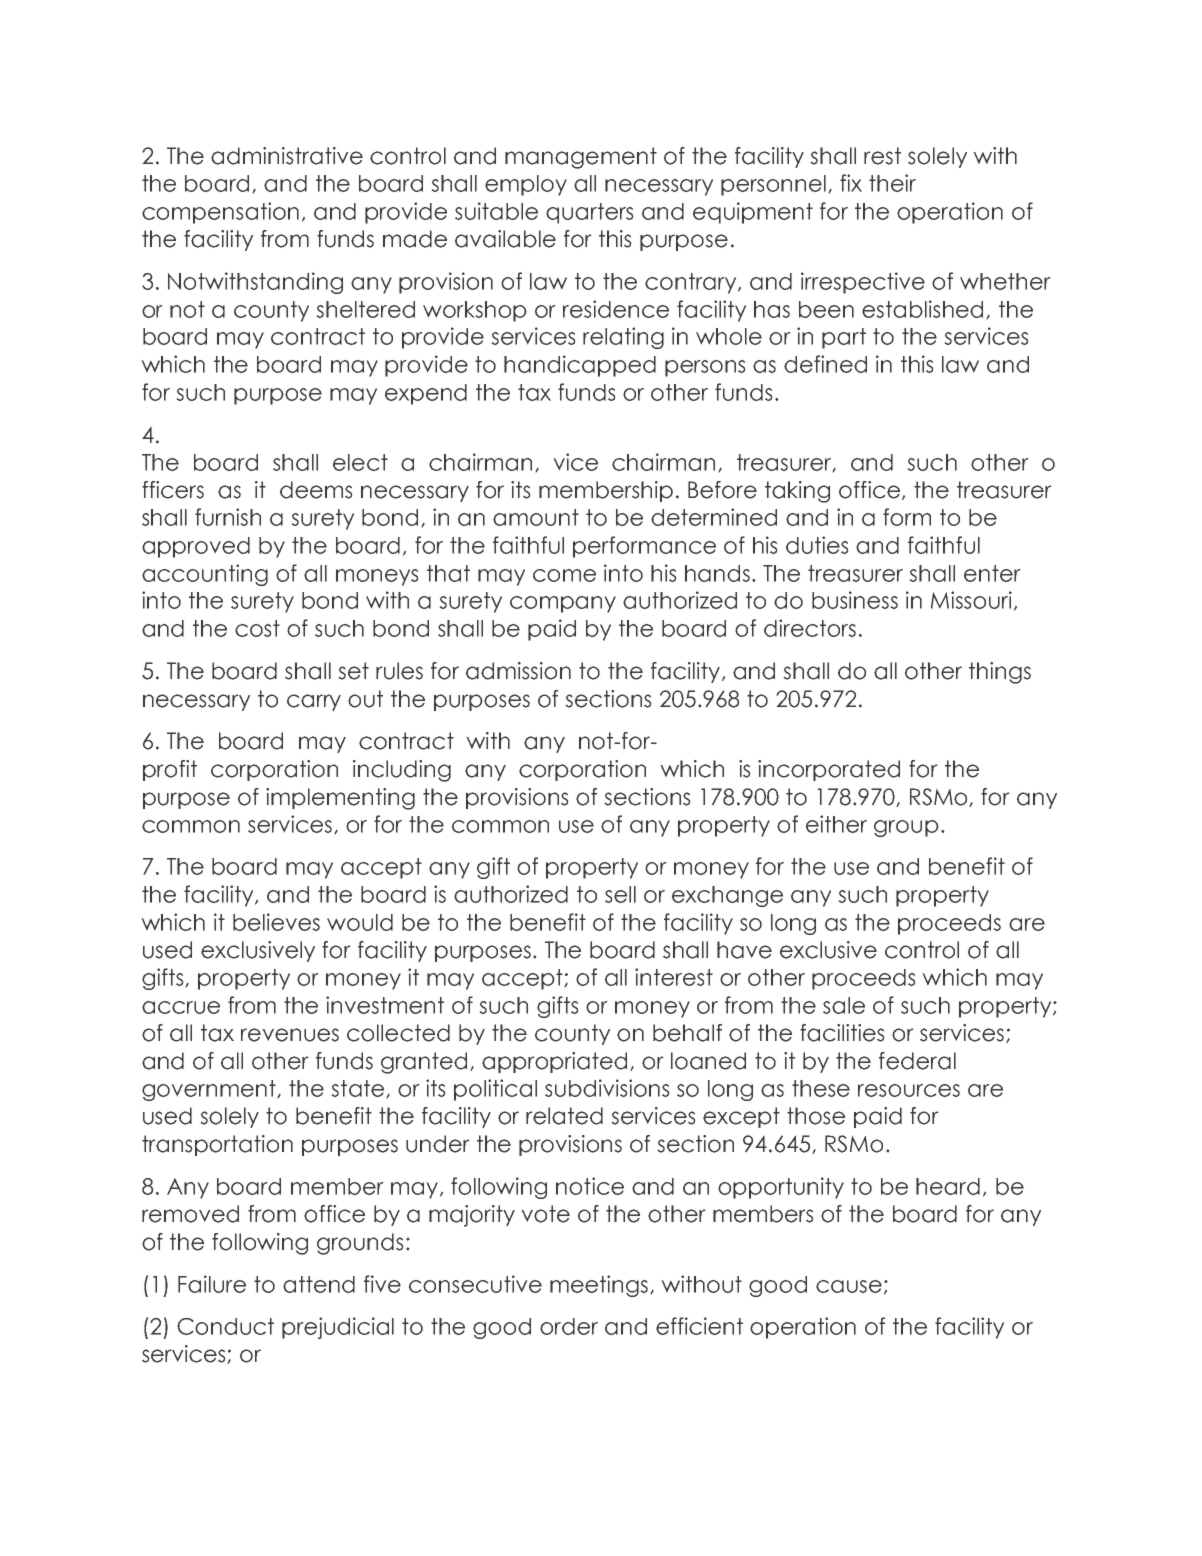 The height and width of the image is (1556, 1202). What do you see at coordinates (564, 575) in the image?
I see `come` at bounding box center [564, 575].
